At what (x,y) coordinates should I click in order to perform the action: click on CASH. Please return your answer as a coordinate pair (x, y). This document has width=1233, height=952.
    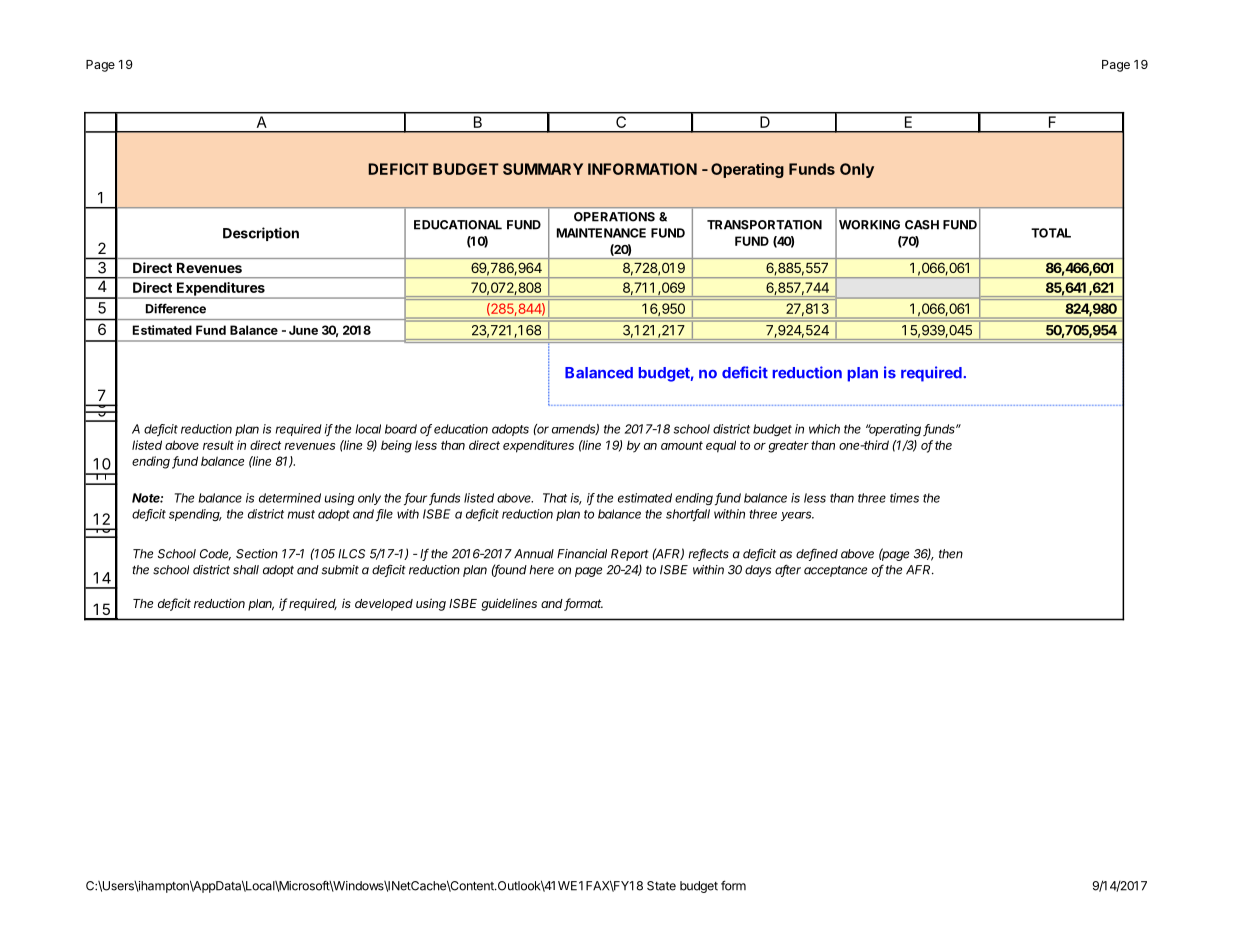
    Looking at the image, I should click on (922, 225).
